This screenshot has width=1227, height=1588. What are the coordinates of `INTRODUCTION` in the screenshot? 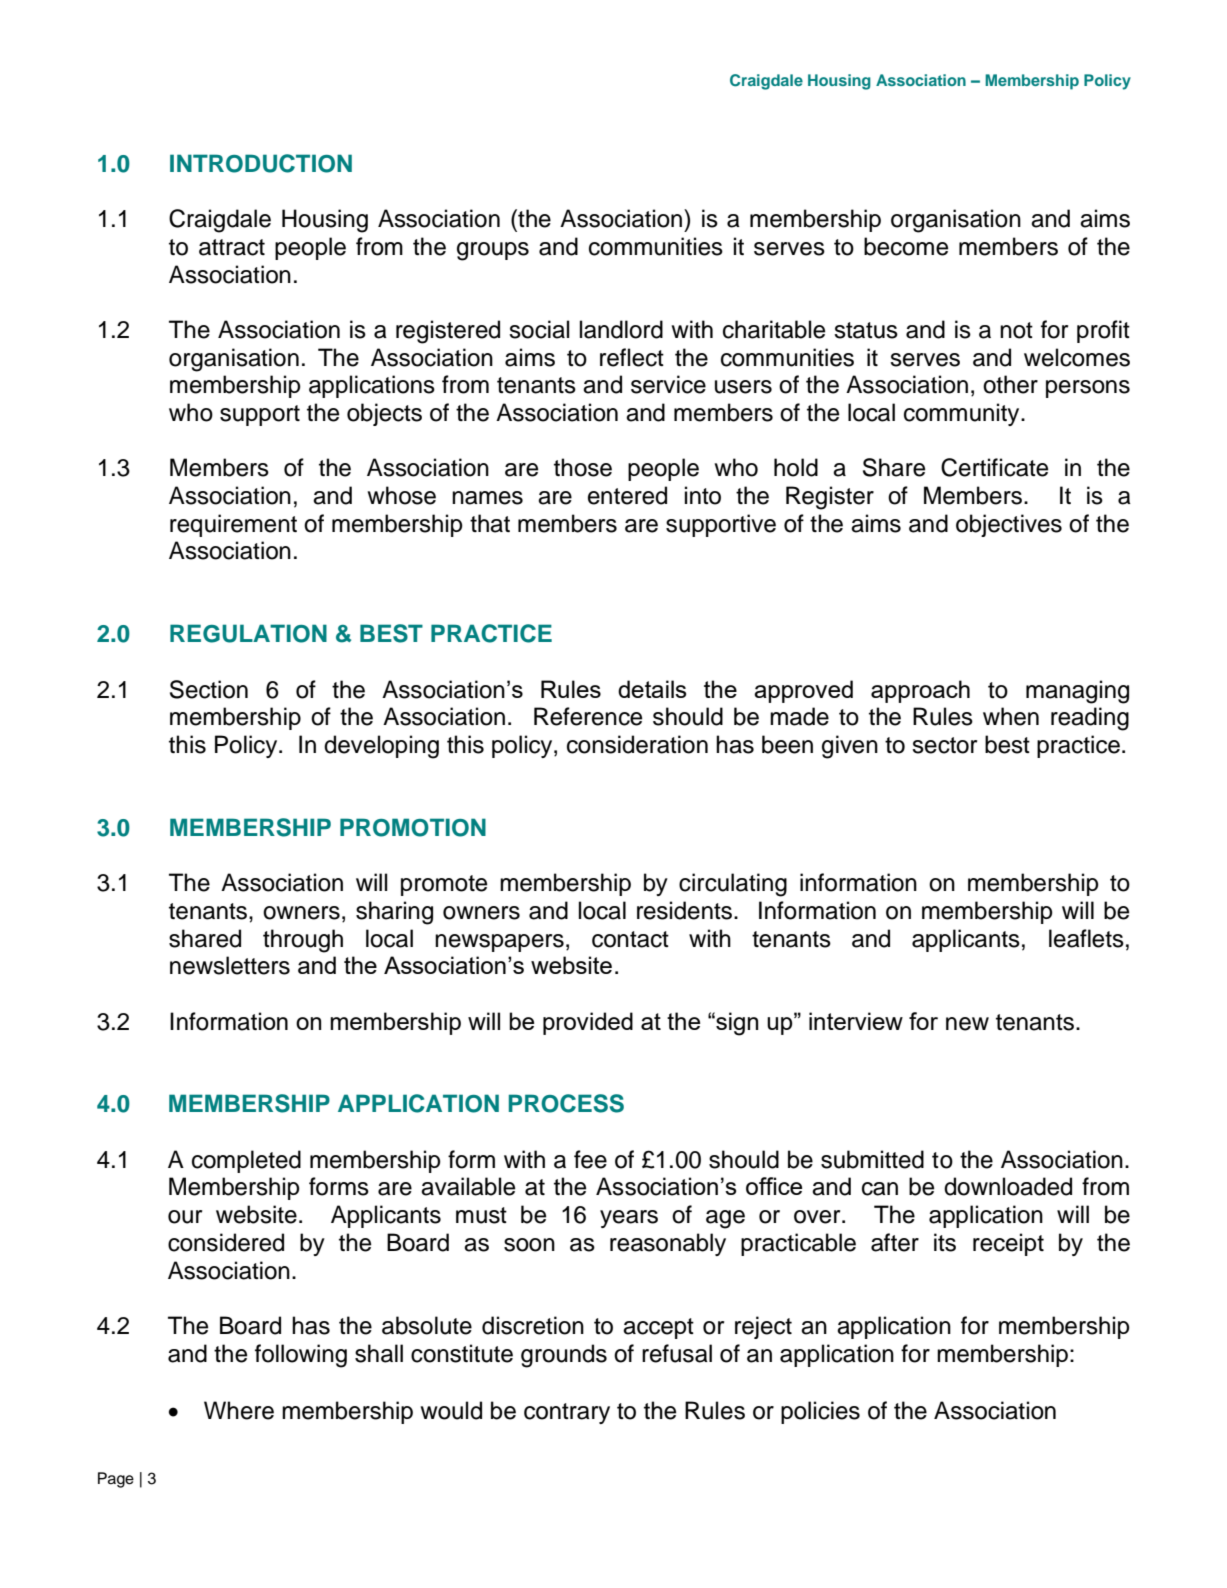 It's located at (261, 163).
